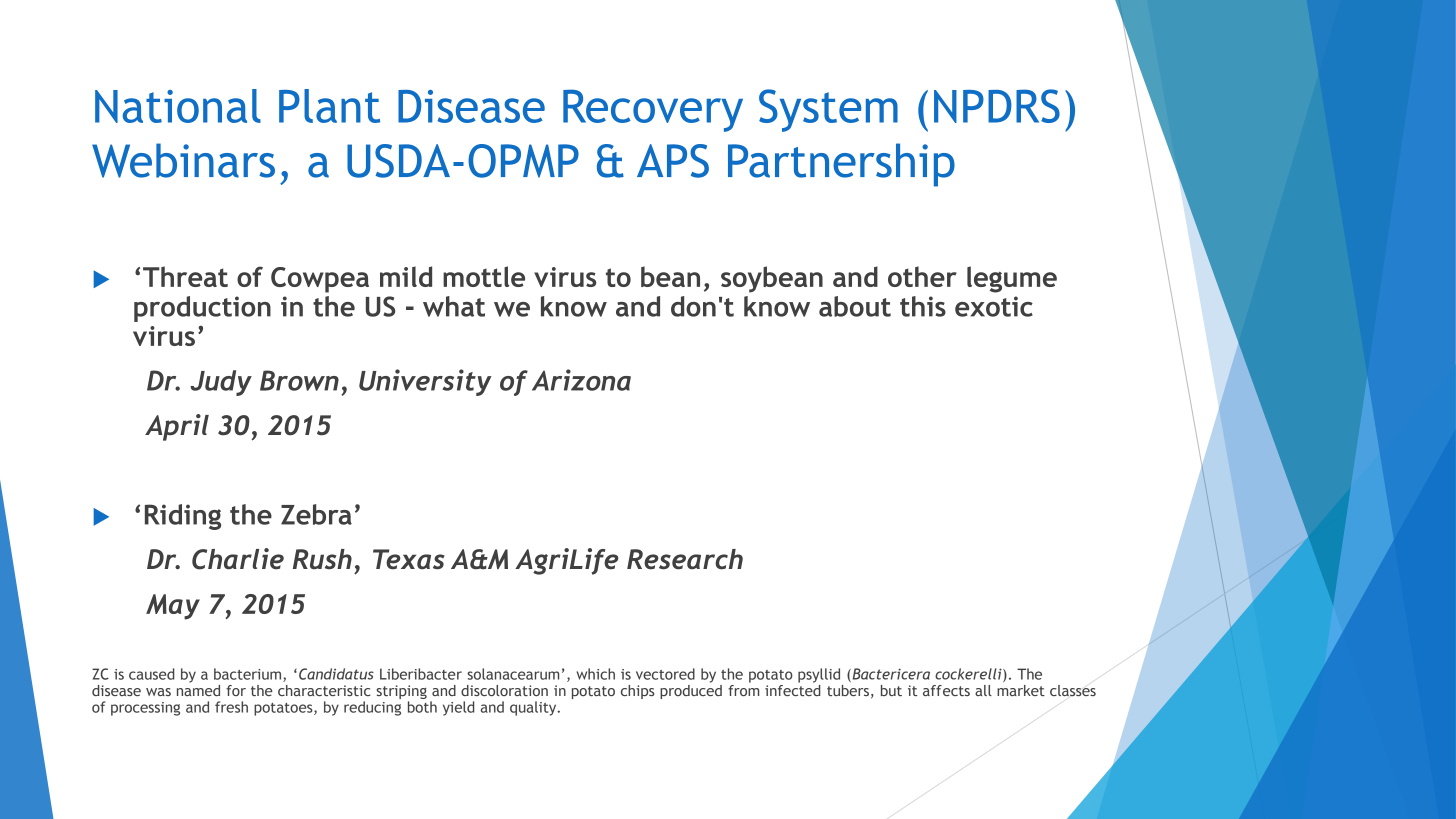 This image has height=819, width=1456. Describe the element at coordinates (685, 559) in the image. I see `Research` at that location.
